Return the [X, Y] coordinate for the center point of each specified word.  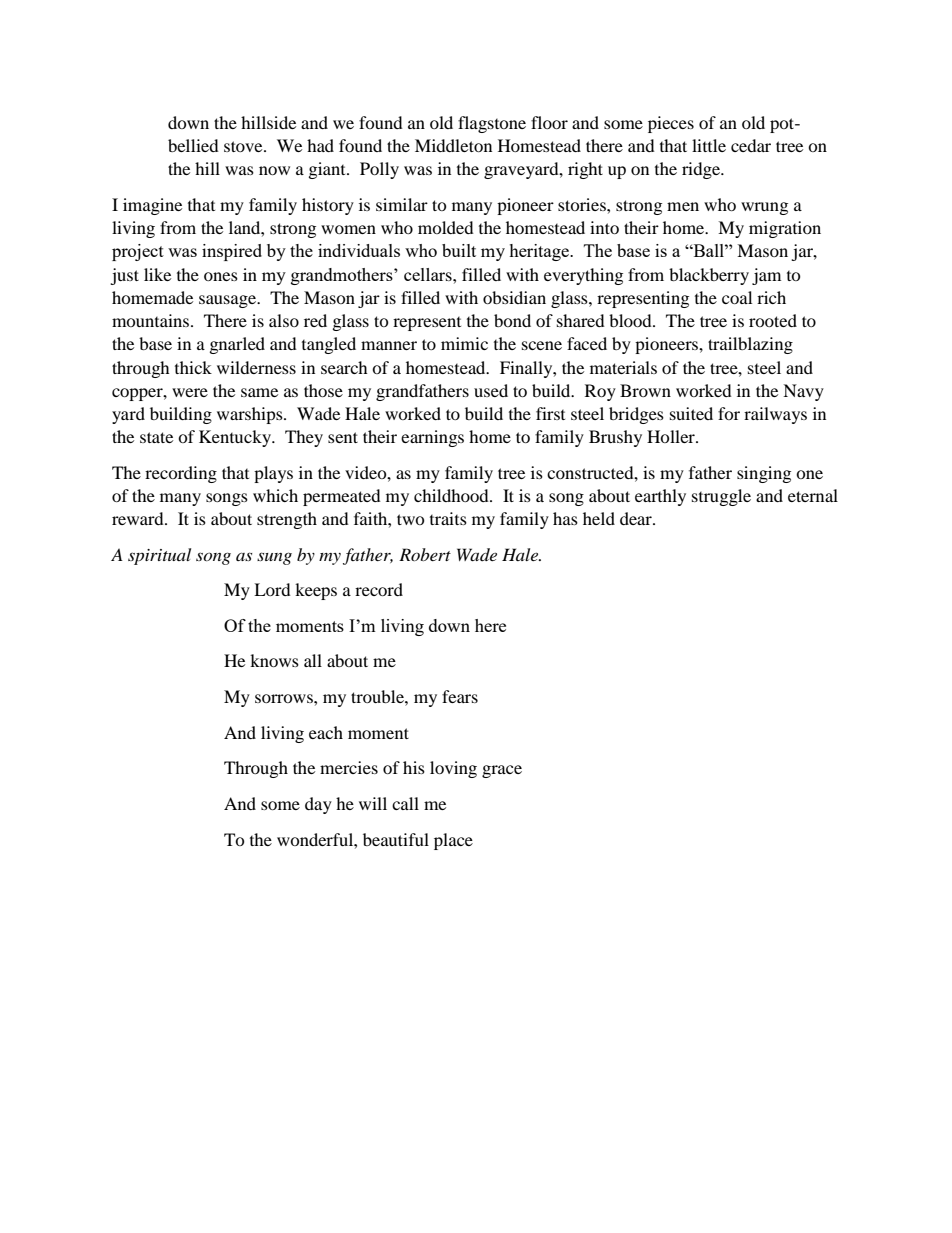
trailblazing [750, 345]
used [491, 390]
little [709, 145]
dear [637, 518]
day [318, 805]
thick [193, 367]
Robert [425, 554]
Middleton [453, 145]
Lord [272, 589]
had [320, 145]
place [453, 841]
